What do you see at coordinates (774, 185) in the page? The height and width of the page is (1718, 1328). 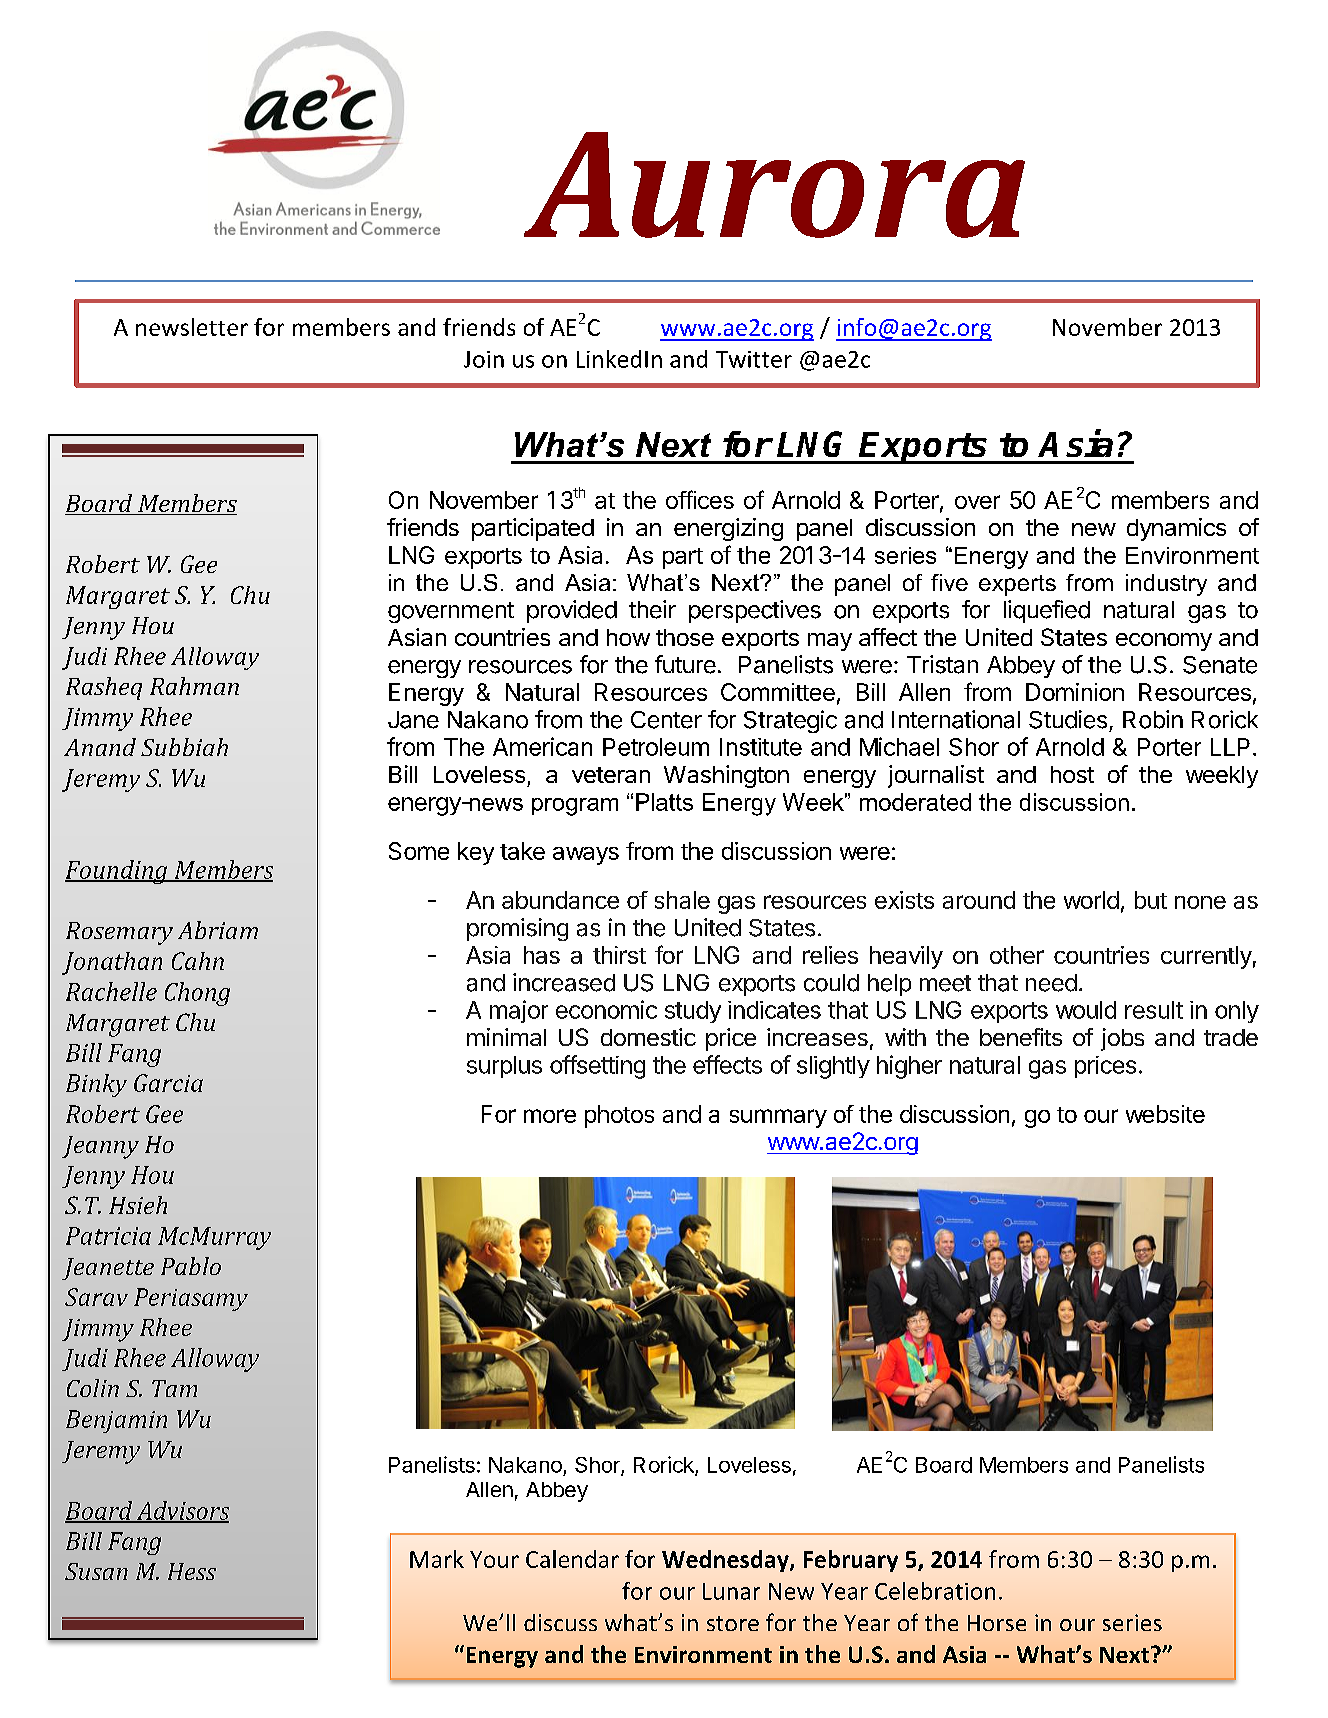 I see `Aurora` at bounding box center [774, 185].
